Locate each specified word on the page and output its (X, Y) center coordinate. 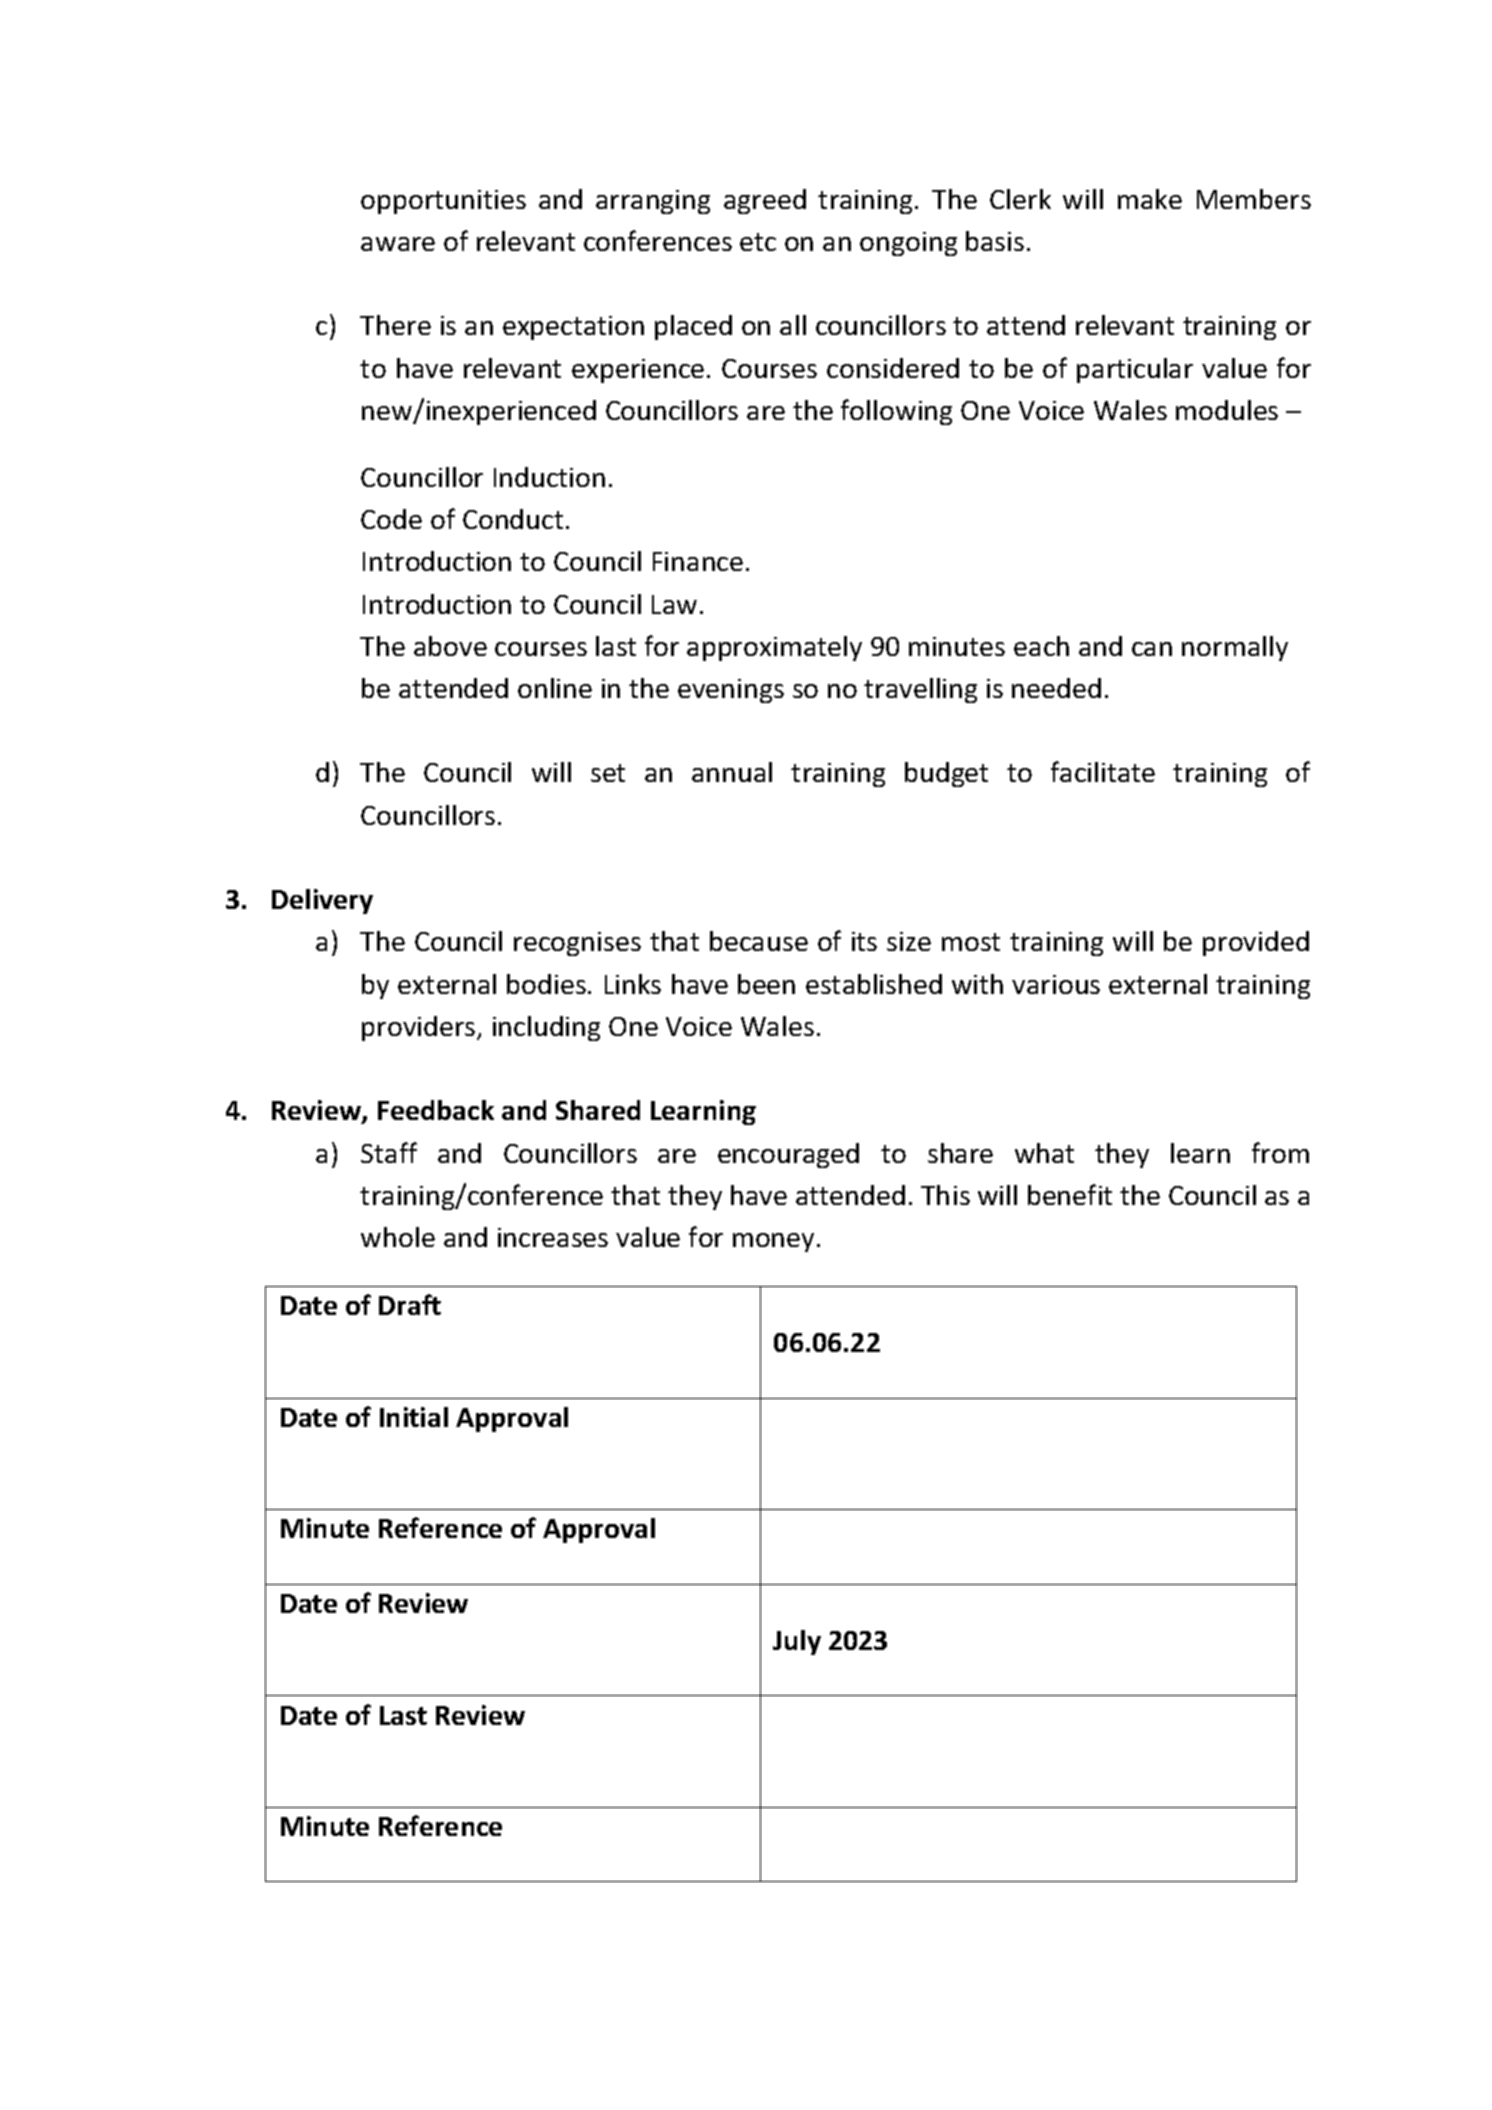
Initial (414, 1417)
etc (758, 242)
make (1150, 199)
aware (398, 244)
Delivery (322, 901)
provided (1256, 943)
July (797, 1642)
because (759, 941)
